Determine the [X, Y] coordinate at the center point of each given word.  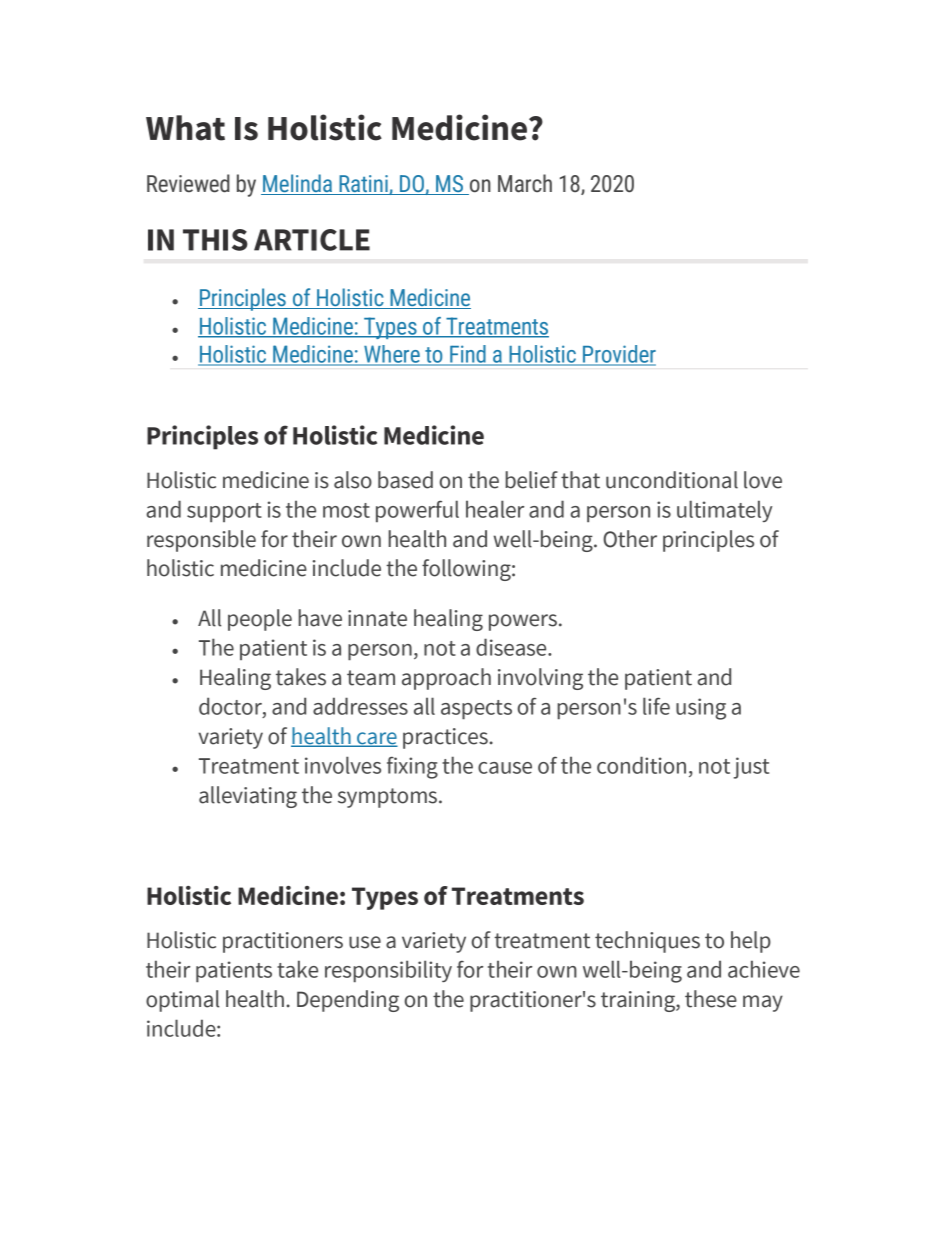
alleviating [248, 797]
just [751, 768]
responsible [201, 541]
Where [392, 355]
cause [505, 768]
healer [495, 509]
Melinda [298, 184]
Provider [618, 355]
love [763, 480]
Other [630, 539]
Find [468, 355]
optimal [182, 1001]
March [525, 183]
